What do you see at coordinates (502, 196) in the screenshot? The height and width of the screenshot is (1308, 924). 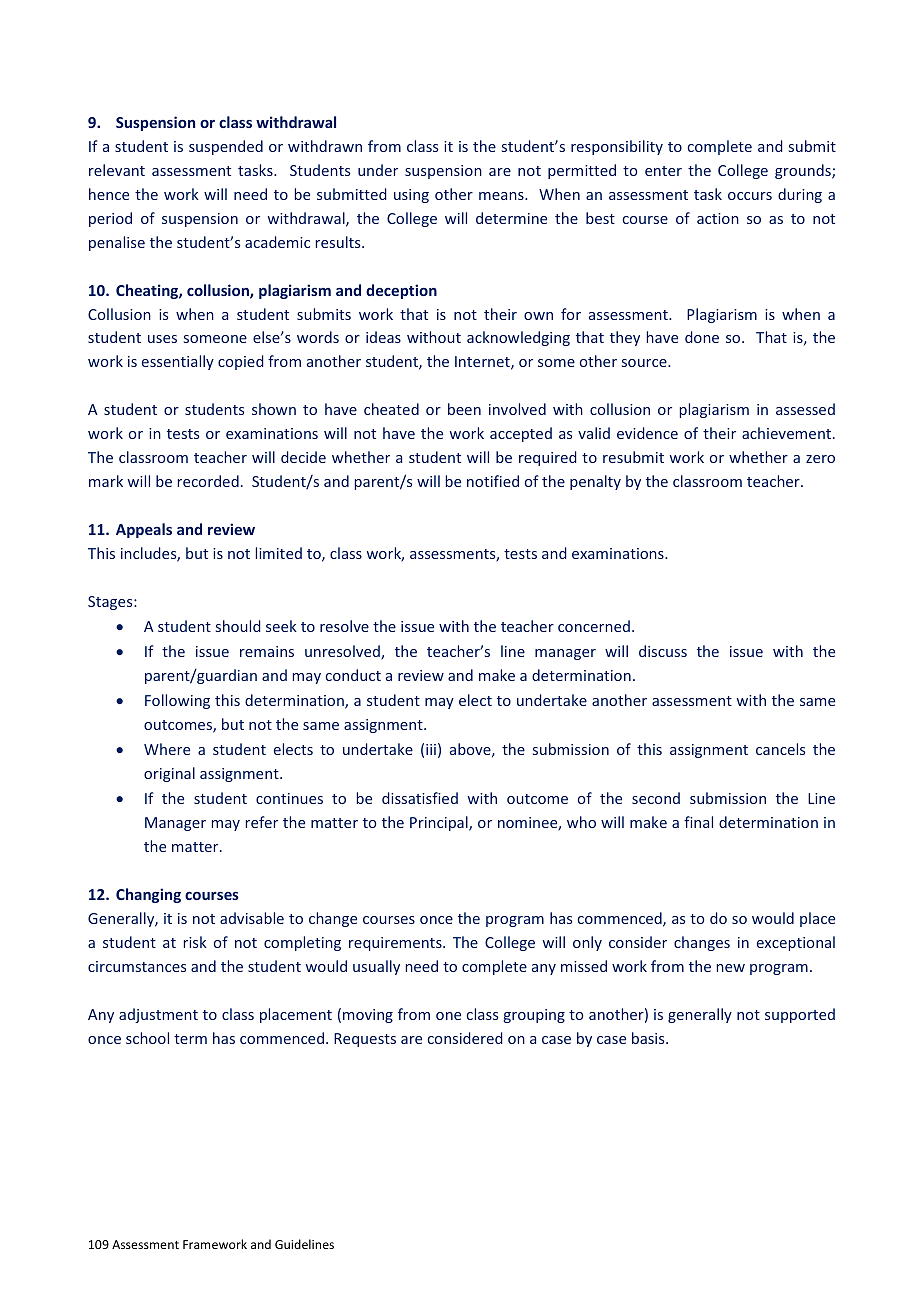 I see `means` at bounding box center [502, 196].
